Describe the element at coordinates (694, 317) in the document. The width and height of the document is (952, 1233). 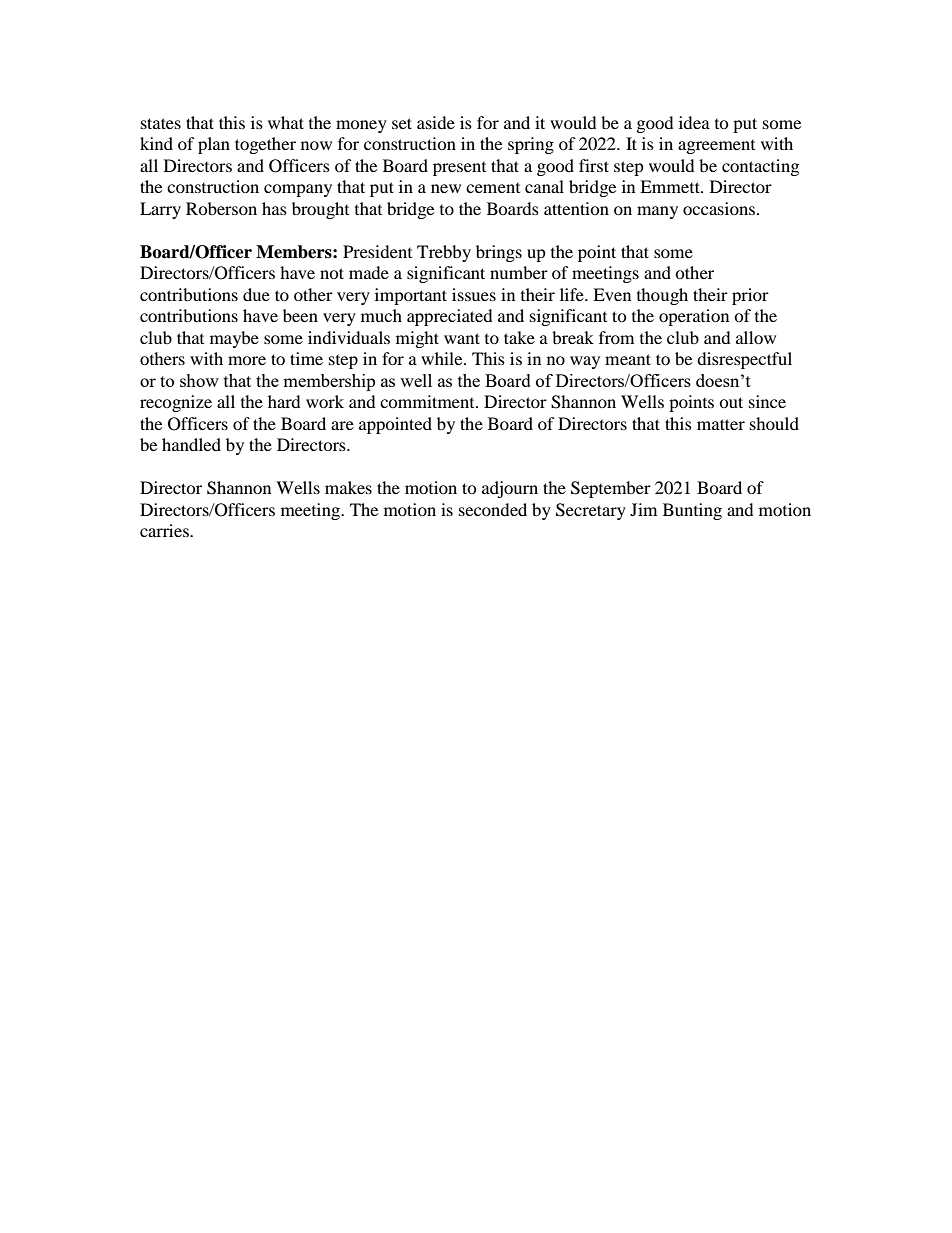
I see `operation` at that location.
